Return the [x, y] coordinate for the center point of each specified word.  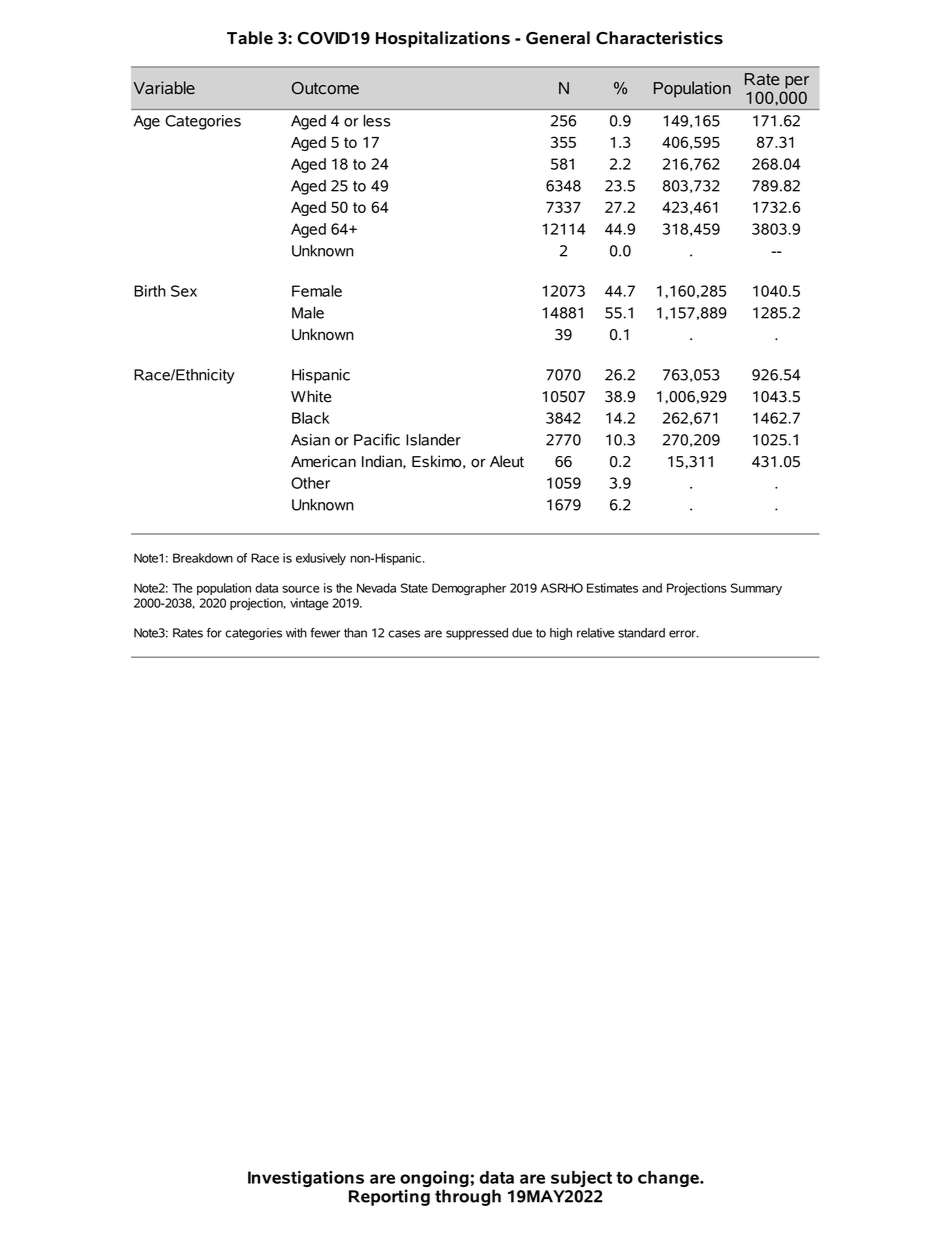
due [522, 633]
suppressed [477, 634]
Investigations [306, 1179]
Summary [756, 589]
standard [641, 633]
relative [596, 633]
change [669, 1179]
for [214, 633]
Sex [184, 291]
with [296, 633]
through [468, 1197]
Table [250, 38]
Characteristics [659, 38]
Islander [433, 440]
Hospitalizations [443, 39]
